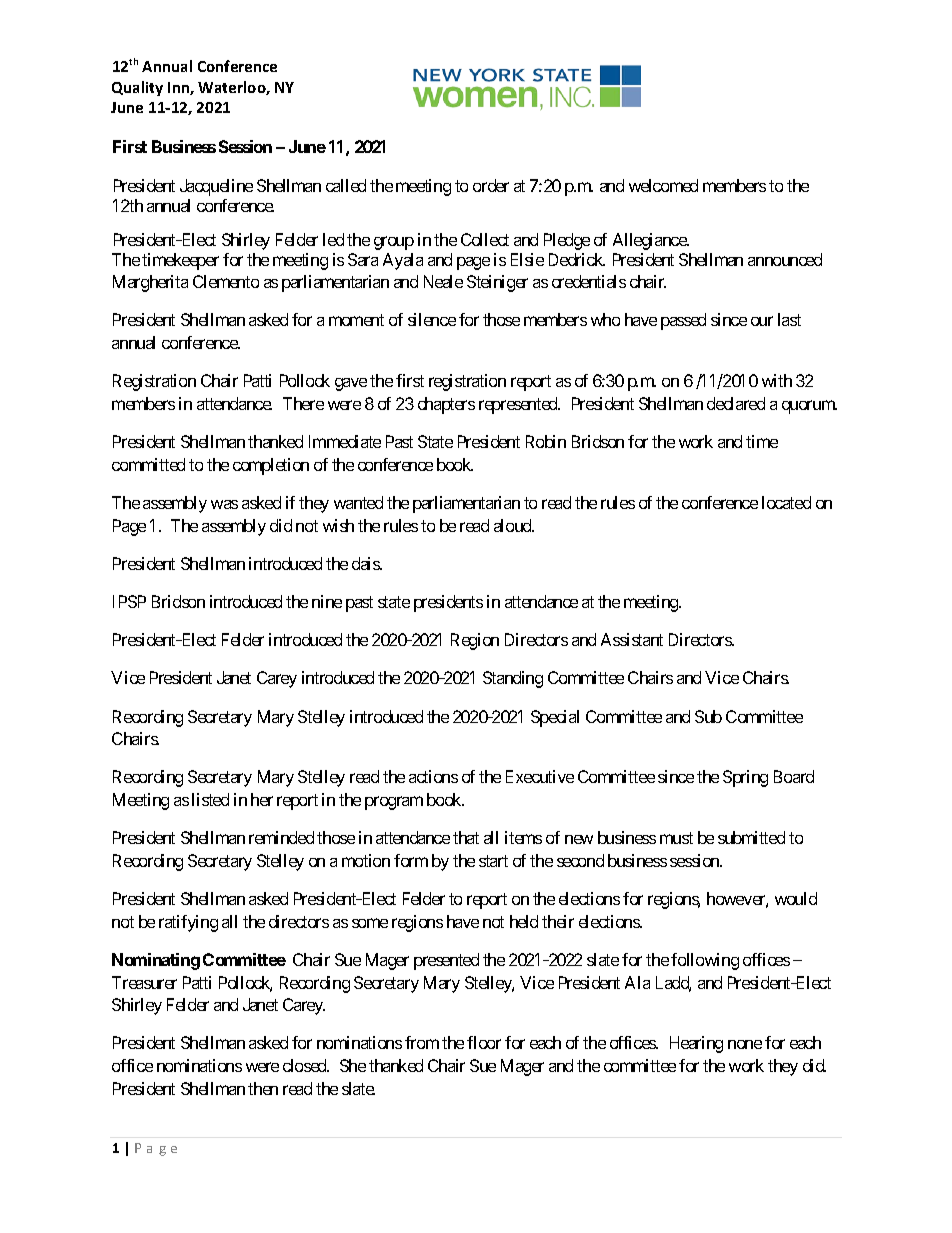 This screenshot has width=952, height=1233. What do you see at coordinates (663, 185) in the screenshot?
I see `welcomed` at bounding box center [663, 185].
